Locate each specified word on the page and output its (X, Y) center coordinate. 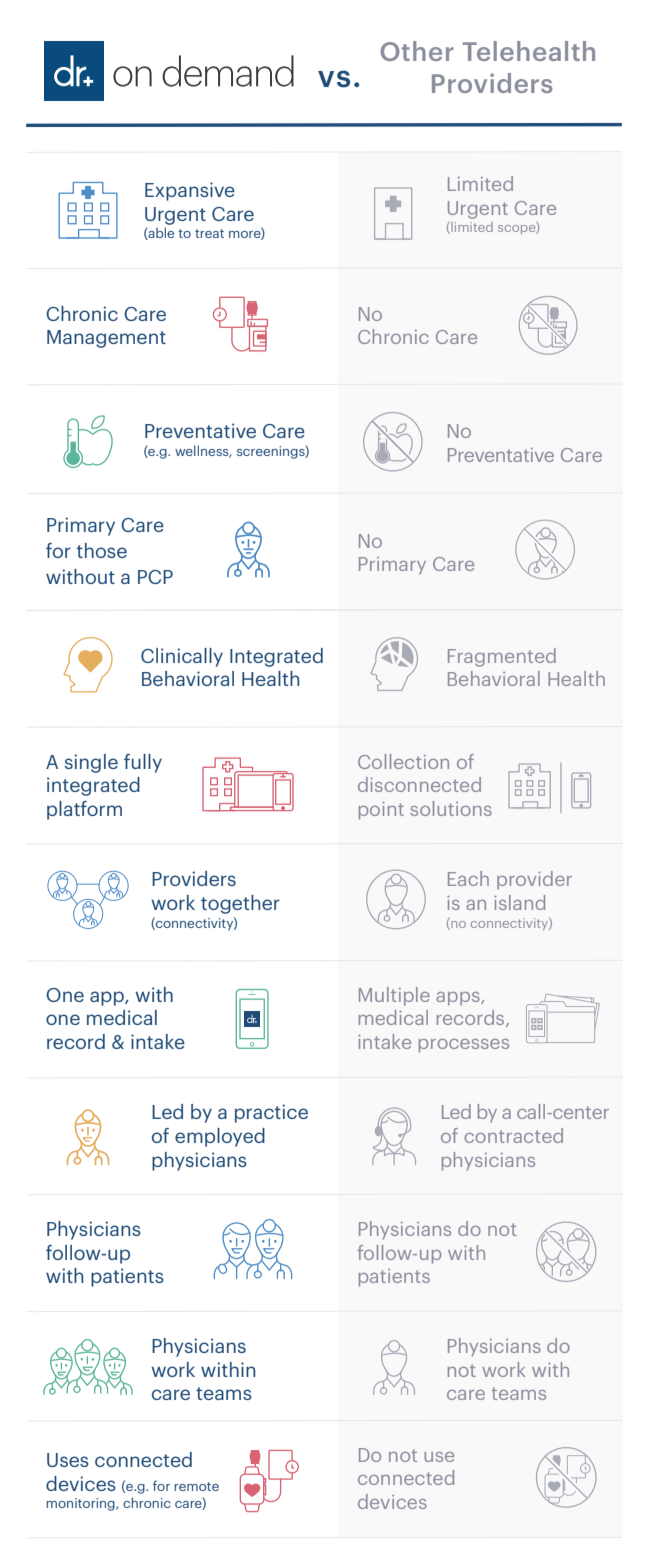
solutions (451, 808)
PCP (155, 577)
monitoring (81, 1504)
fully (143, 763)
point (381, 811)
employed (220, 1137)
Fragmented (502, 657)
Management (106, 339)
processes (464, 1046)
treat (209, 233)
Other (417, 51)
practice (271, 1113)
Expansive (190, 191)
